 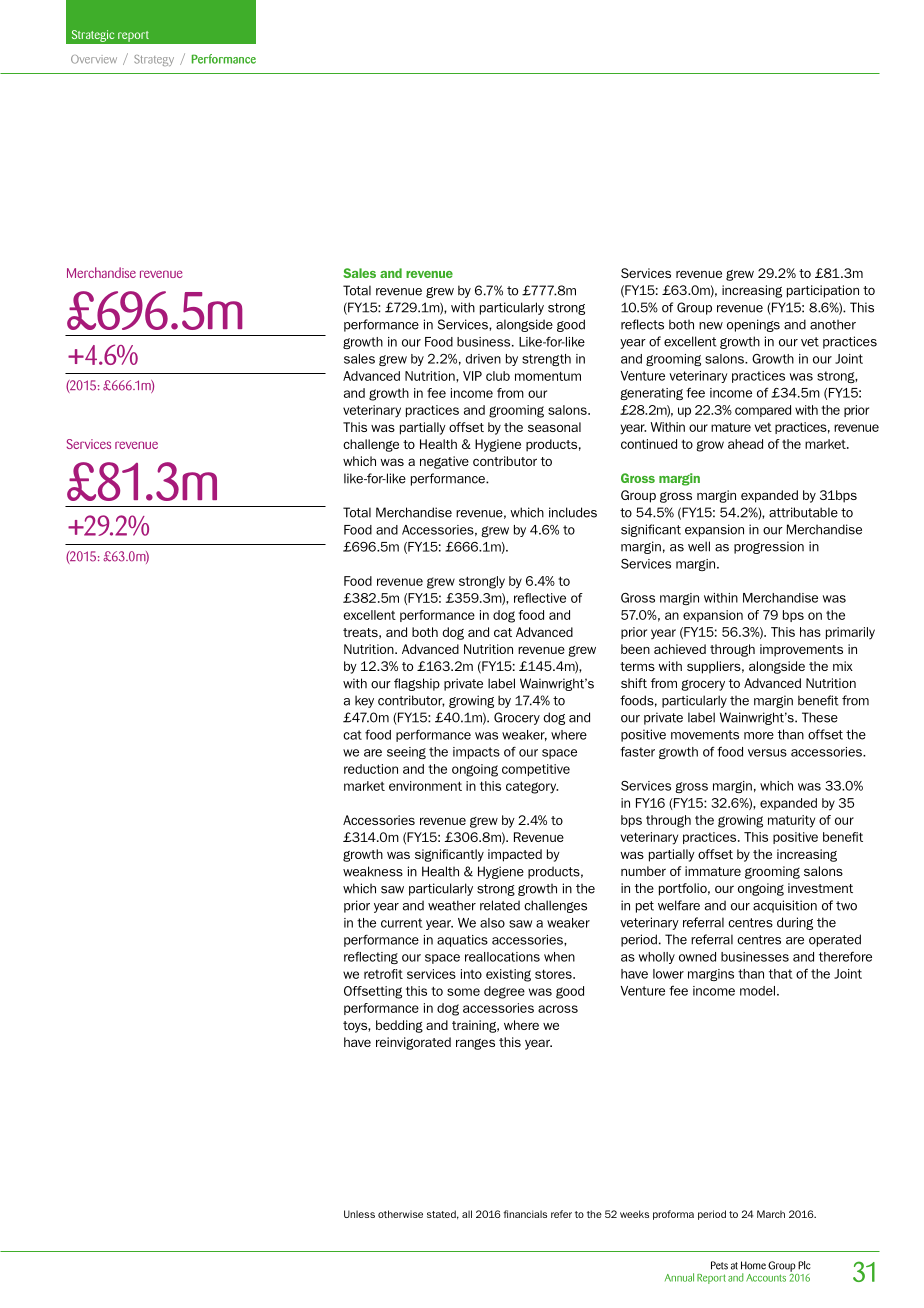 I want to click on financials, so click(x=525, y=1214).
